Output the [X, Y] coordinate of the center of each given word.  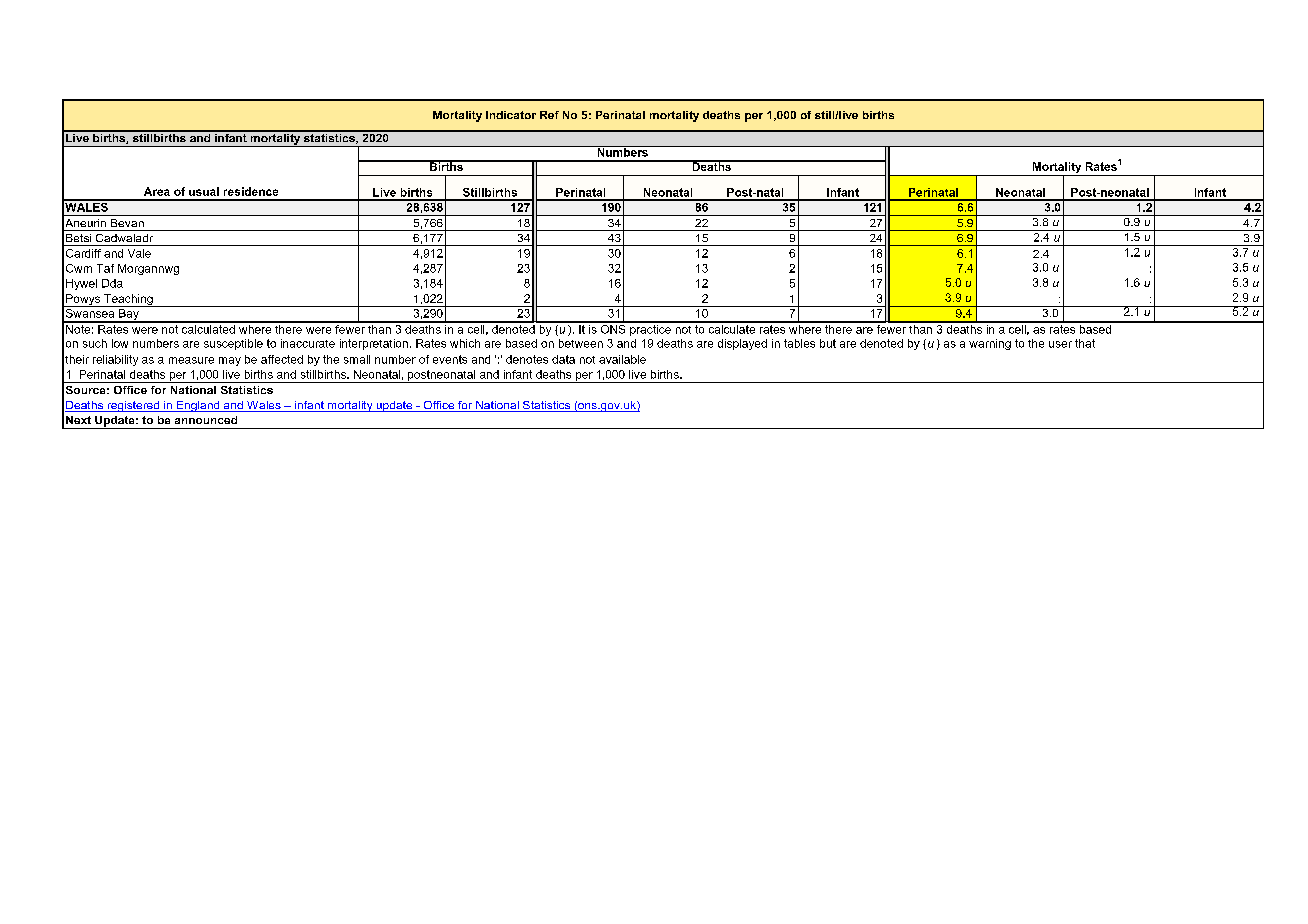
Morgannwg [148, 269]
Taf [105, 268]
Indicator [511, 115]
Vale [139, 253]
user [1060, 344]
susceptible [233, 344]
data [563, 359]
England [198, 406]
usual [204, 191]
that [1085, 343]
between [581, 343]
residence [251, 191]
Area [157, 191]
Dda [112, 283]
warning [990, 344]
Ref [549, 115]
